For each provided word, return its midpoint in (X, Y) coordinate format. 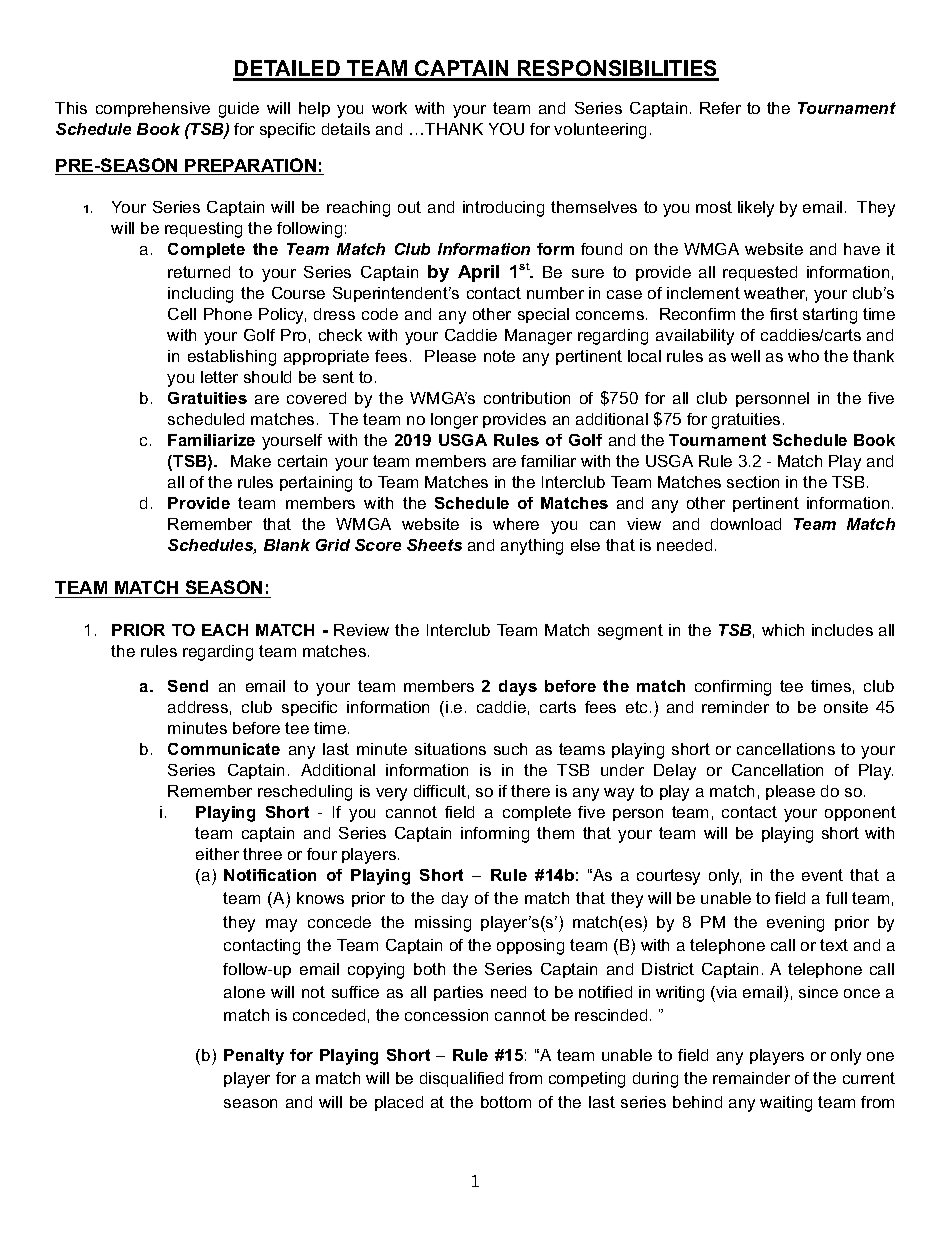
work (389, 108)
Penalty (254, 1057)
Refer (720, 108)
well (745, 356)
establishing (232, 358)
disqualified (461, 1079)
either (217, 854)
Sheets (434, 545)
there (530, 791)
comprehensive (153, 109)
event (822, 875)
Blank (287, 545)
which (783, 630)
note (499, 356)
